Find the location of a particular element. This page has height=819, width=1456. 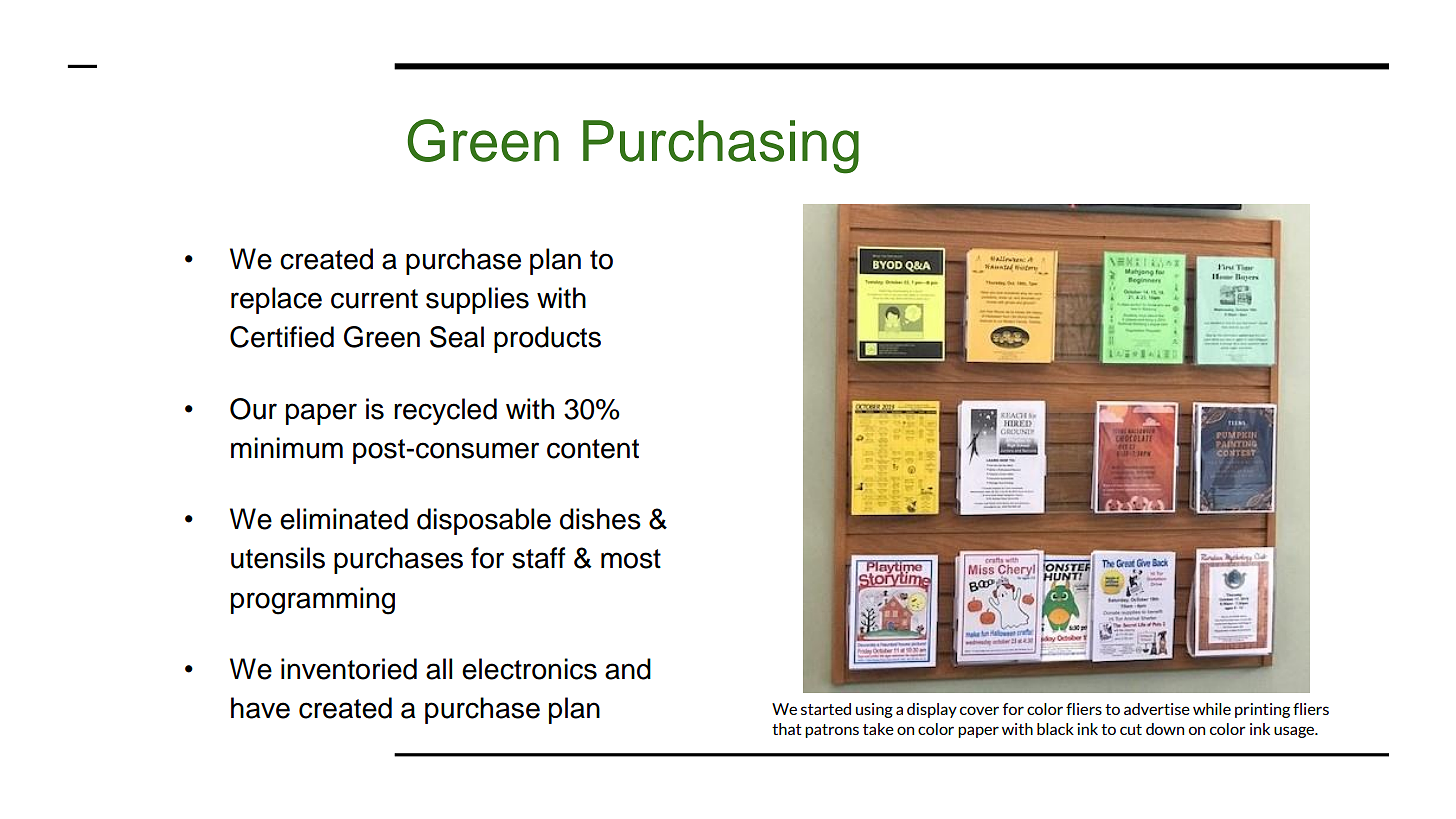

Seal is located at coordinates (457, 337).
